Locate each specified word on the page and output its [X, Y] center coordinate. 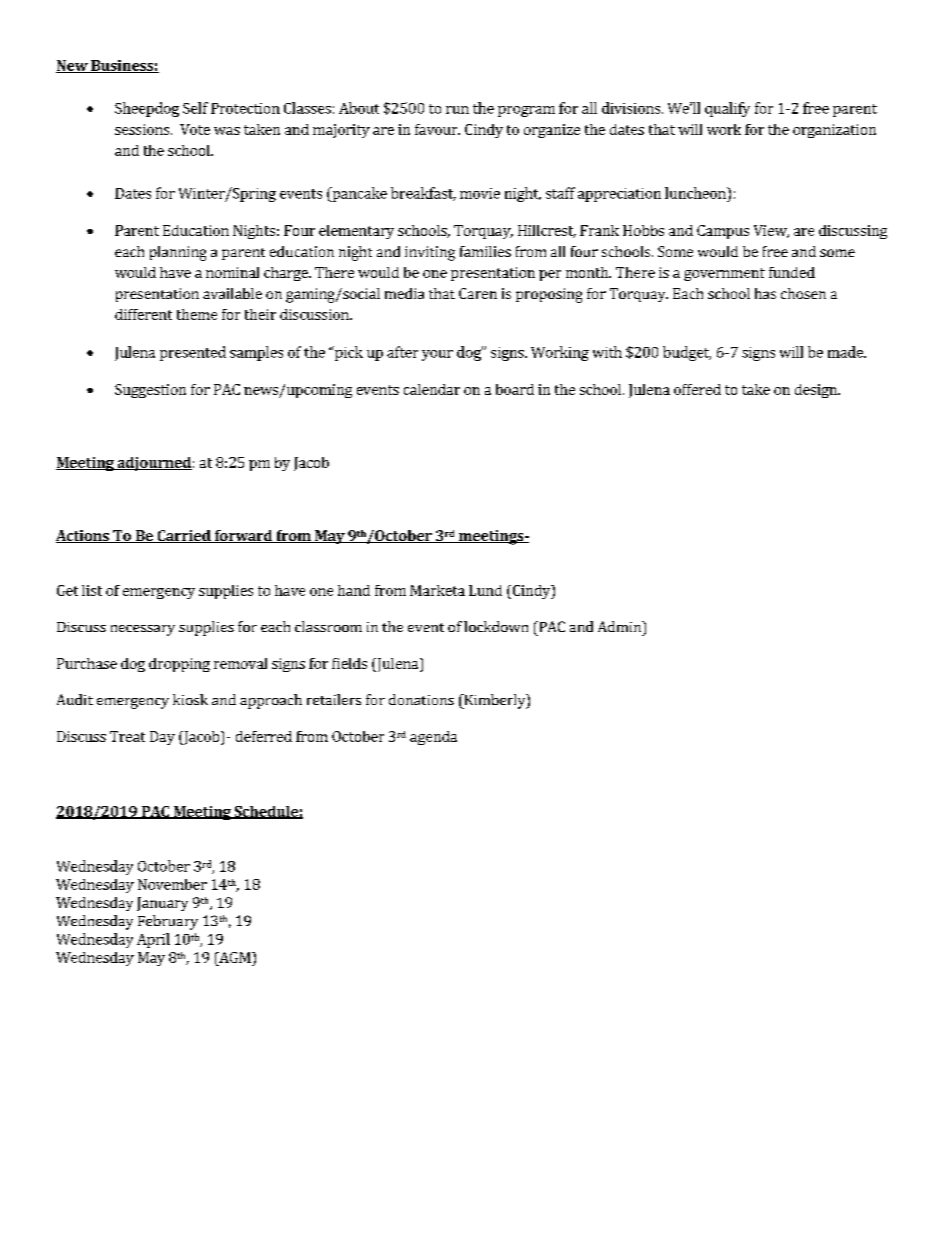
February [168, 922]
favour [437, 129]
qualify [727, 109]
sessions [143, 129]
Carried [184, 536]
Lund [485, 590]
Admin [620, 626]
